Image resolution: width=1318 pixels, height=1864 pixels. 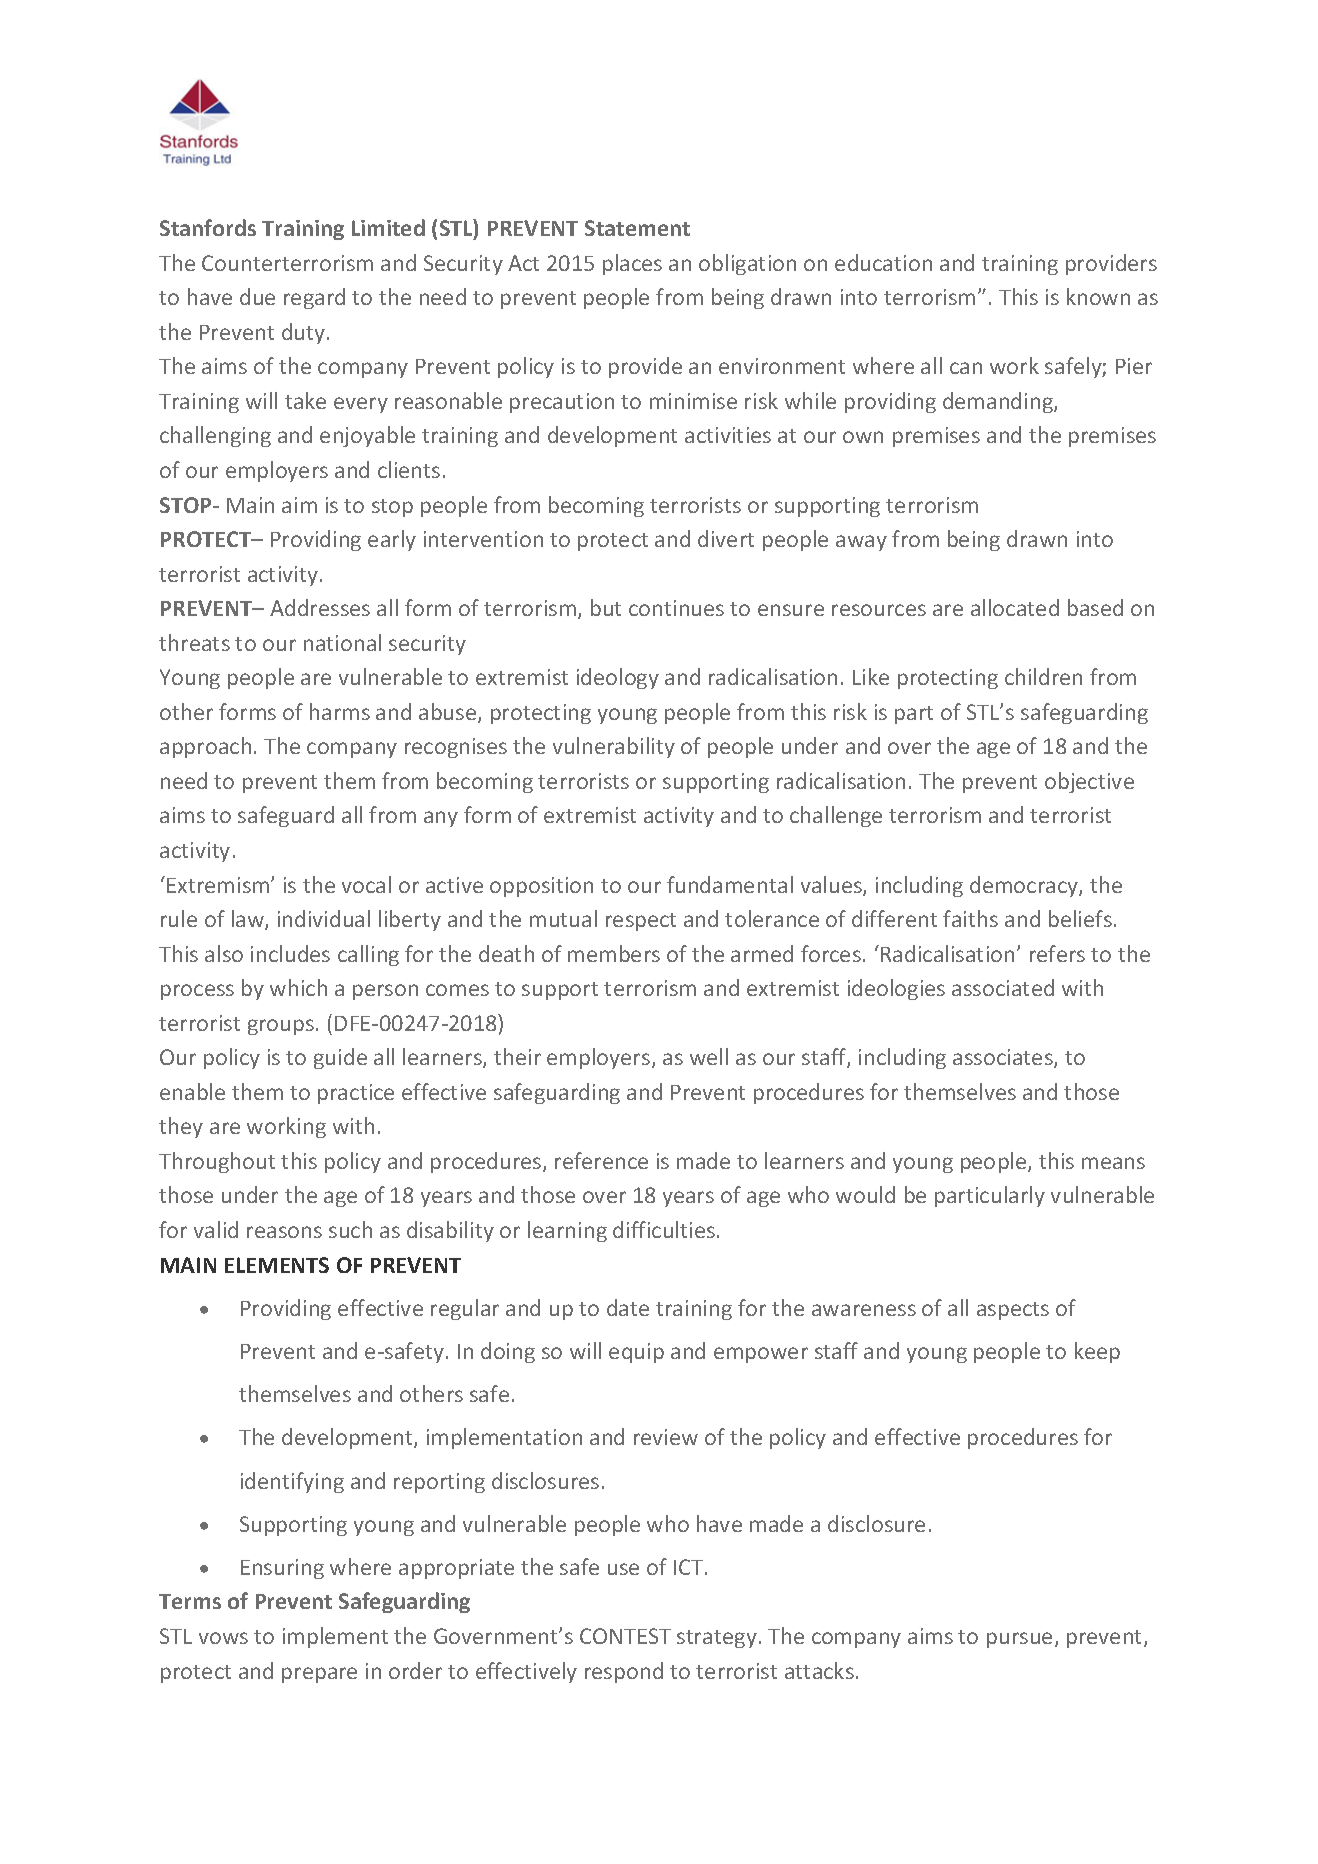 What do you see at coordinates (676, 608) in the page?
I see `continues` at bounding box center [676, 608].
